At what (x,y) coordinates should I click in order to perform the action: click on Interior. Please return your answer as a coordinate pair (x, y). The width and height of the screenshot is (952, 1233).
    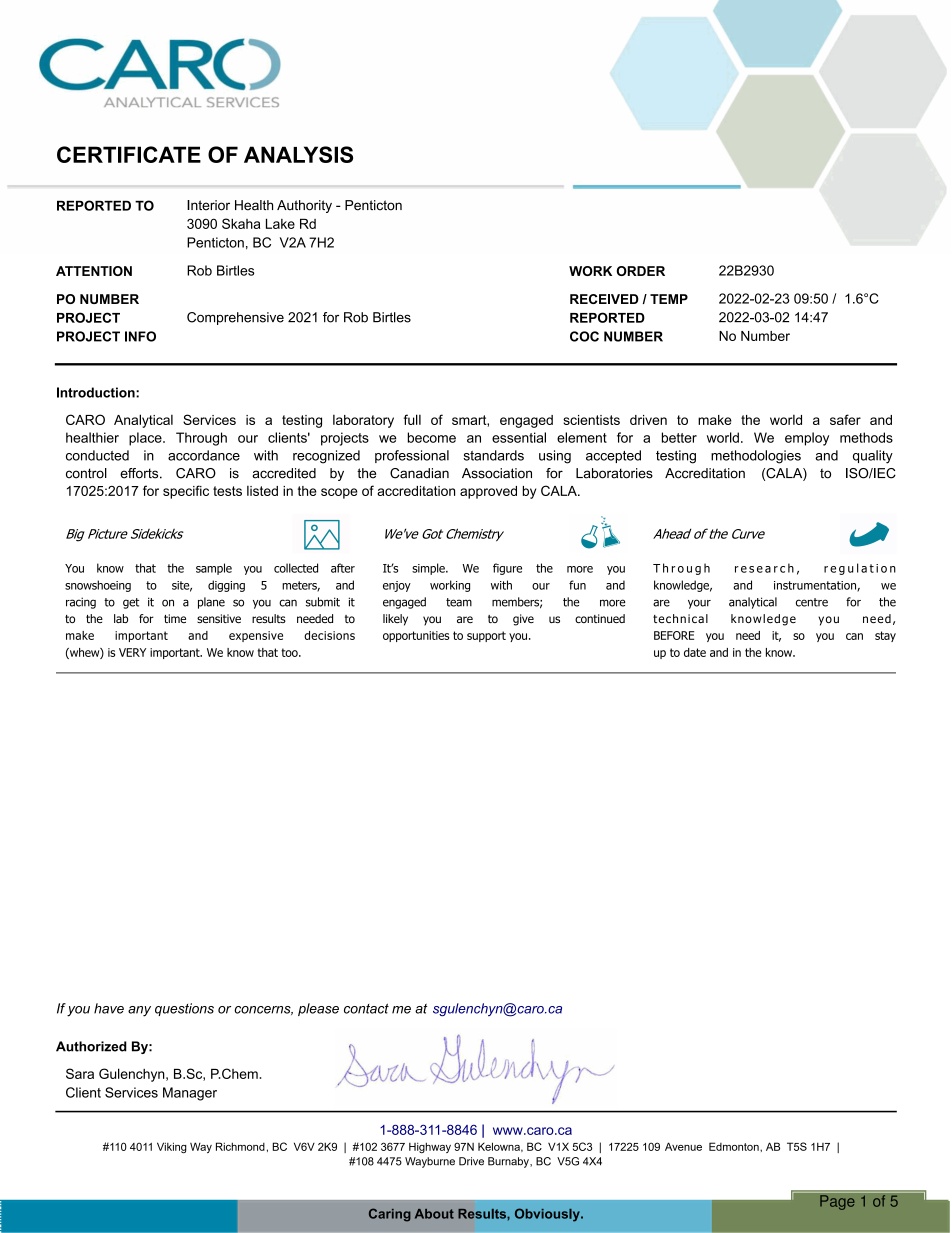
    Looking at the image, I should click on (208, 205).
